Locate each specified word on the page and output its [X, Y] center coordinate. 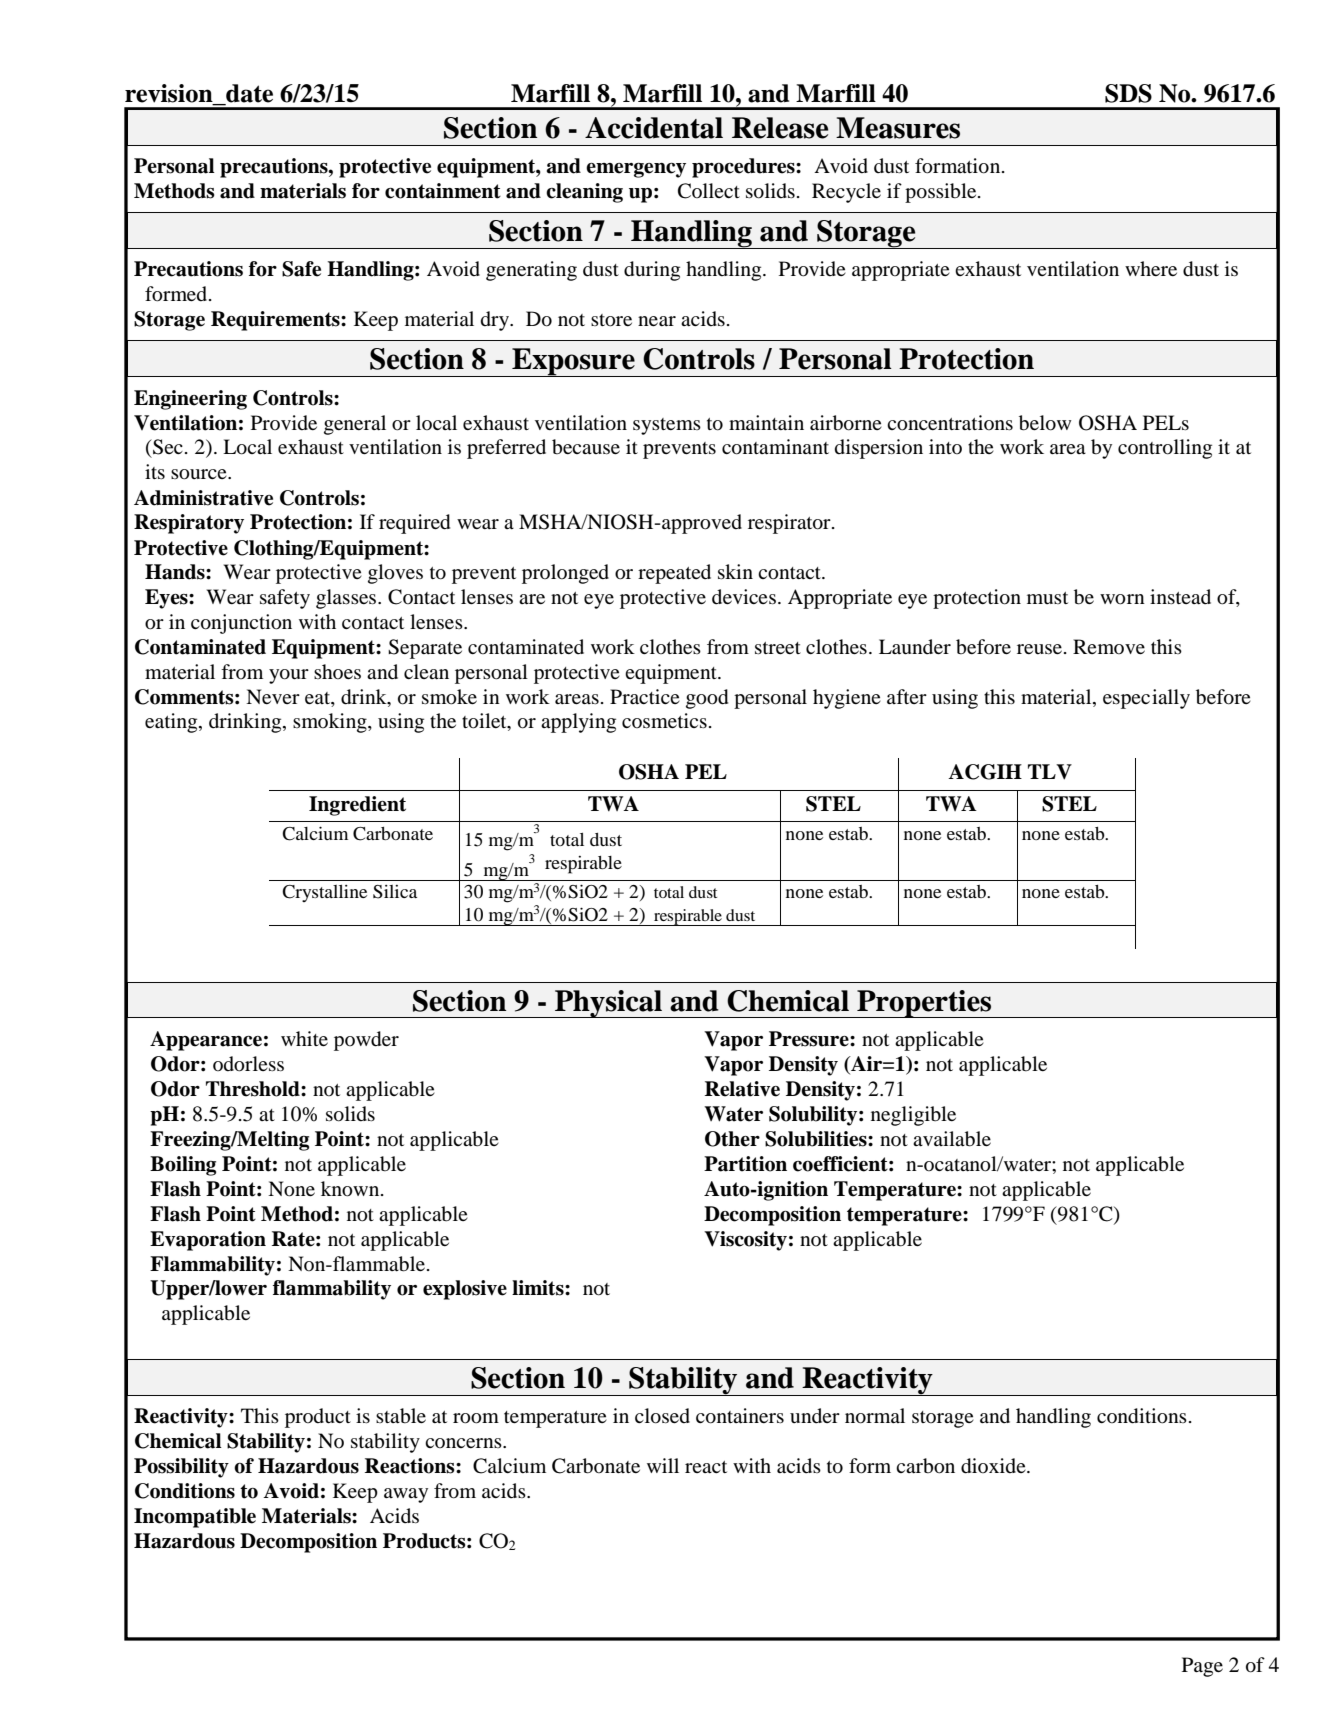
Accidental [654, 128]
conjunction [241, 624]
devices [745, 597]
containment [443, 191]
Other [732, 1139]
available [952, 1139]
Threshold [254, 1089]
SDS [1128, 93]
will [663, 1465]
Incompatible [195, 1518]
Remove [1109, 646]
